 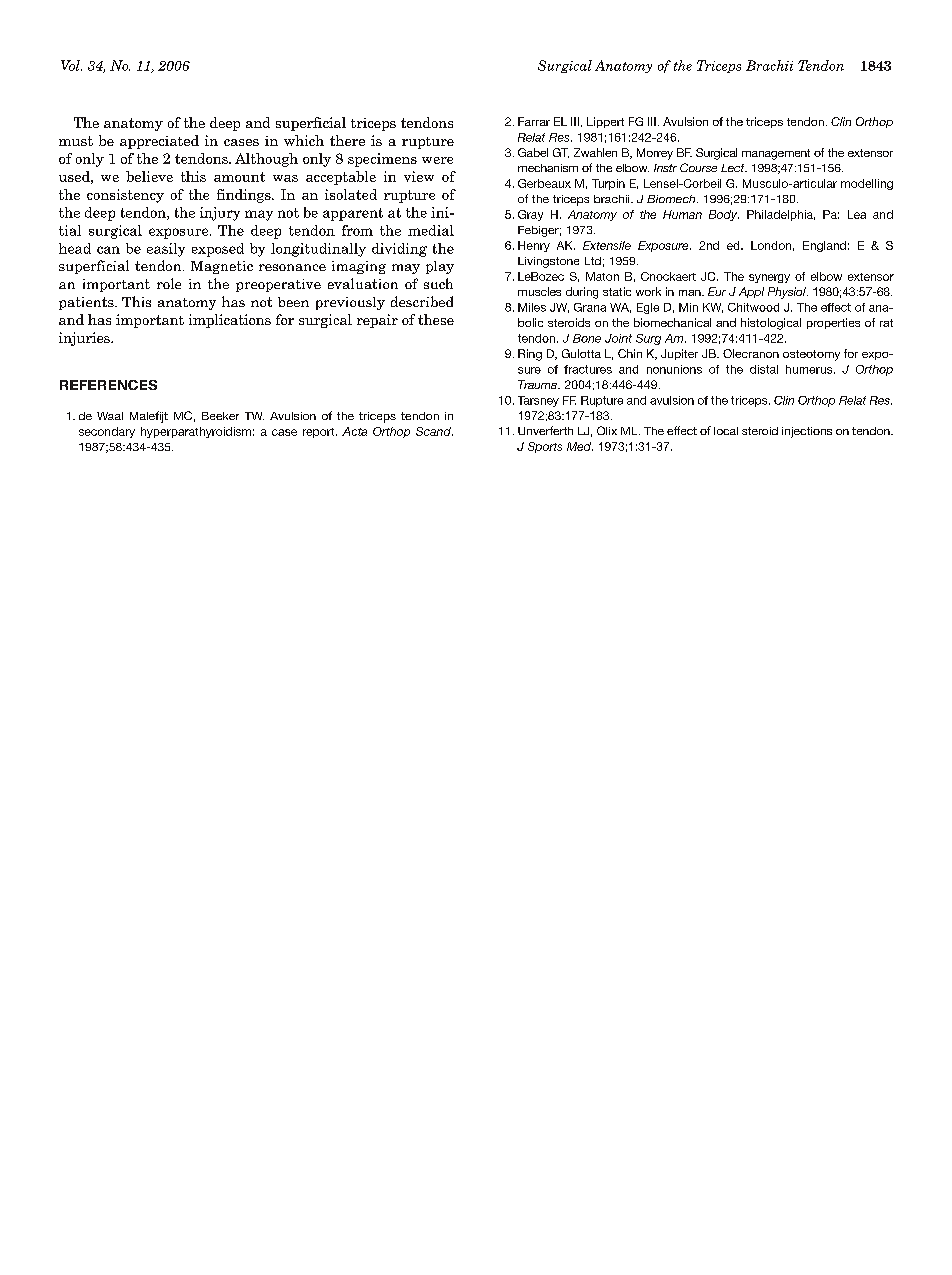 What do you see at coordinates (149, 176) in the document?
I see `believe` at bounding box center [149, 176].
